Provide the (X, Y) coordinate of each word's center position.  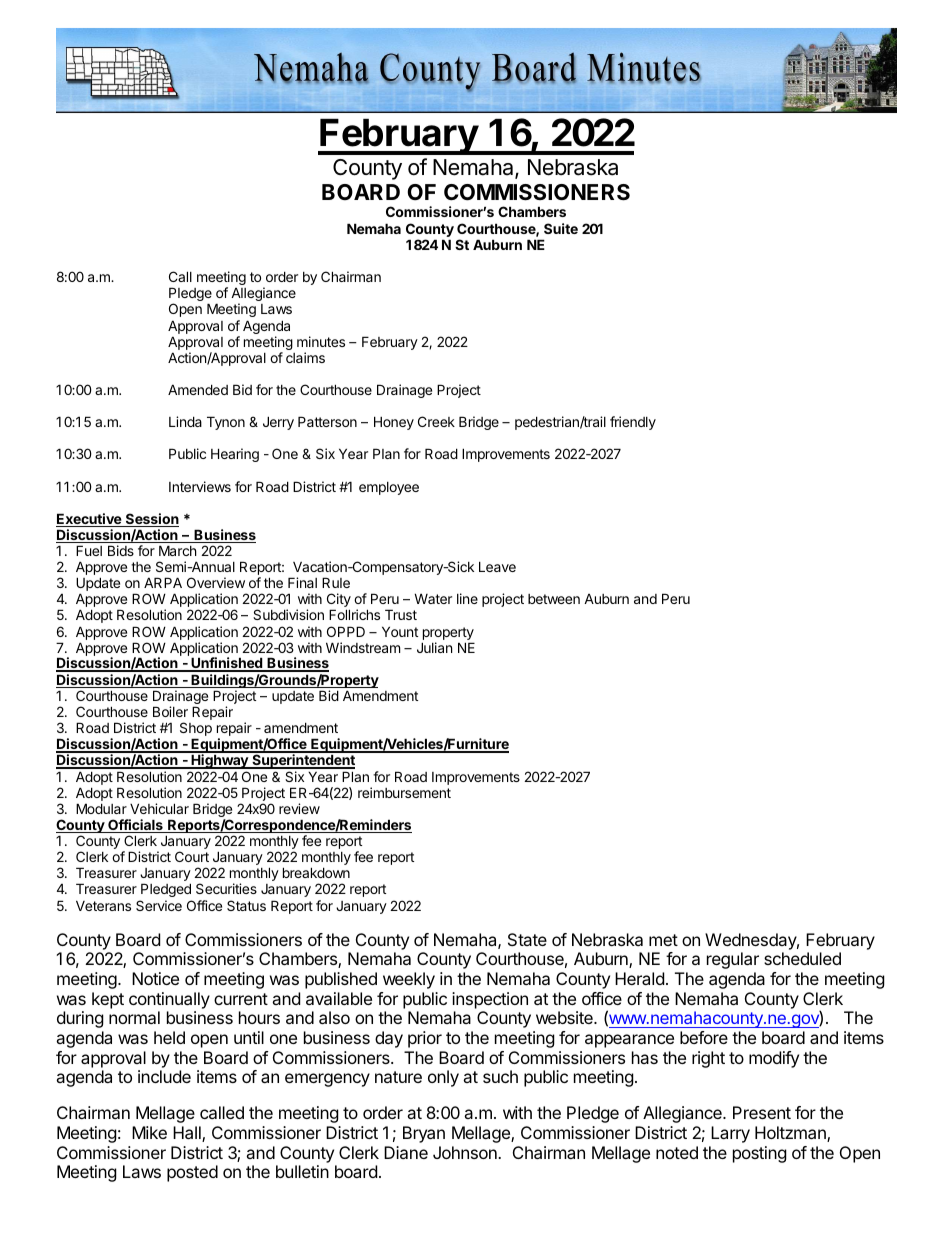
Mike (149, 1132)
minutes (321, 341)
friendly (633, 423)
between (554, 599)
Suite (561, 228)
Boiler (170, 711)
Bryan (424, 1134)
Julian (434, 647)
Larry (730, 1134)
